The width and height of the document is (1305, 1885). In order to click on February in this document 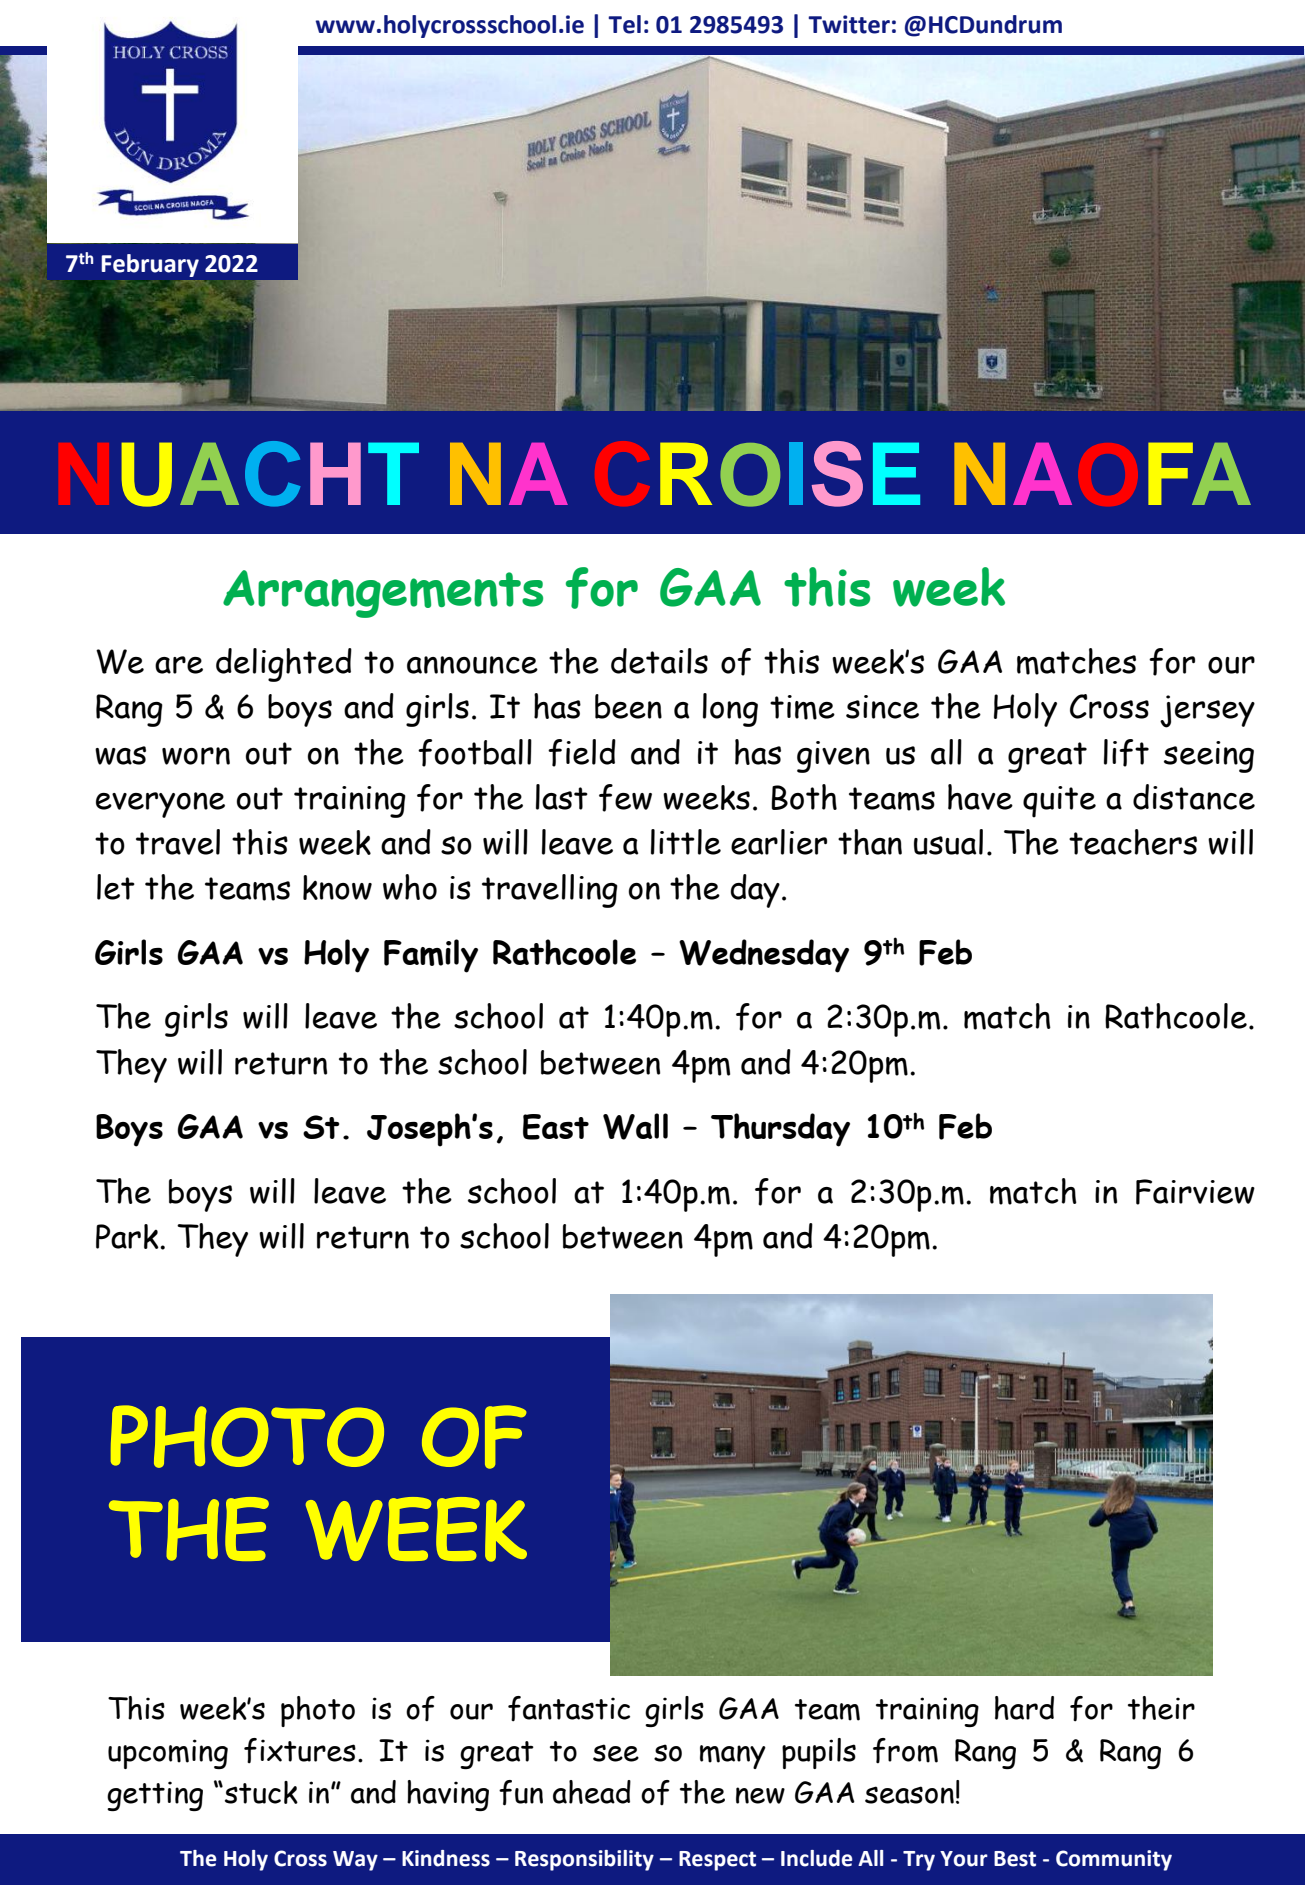, I will do `click(150, 265)`.
